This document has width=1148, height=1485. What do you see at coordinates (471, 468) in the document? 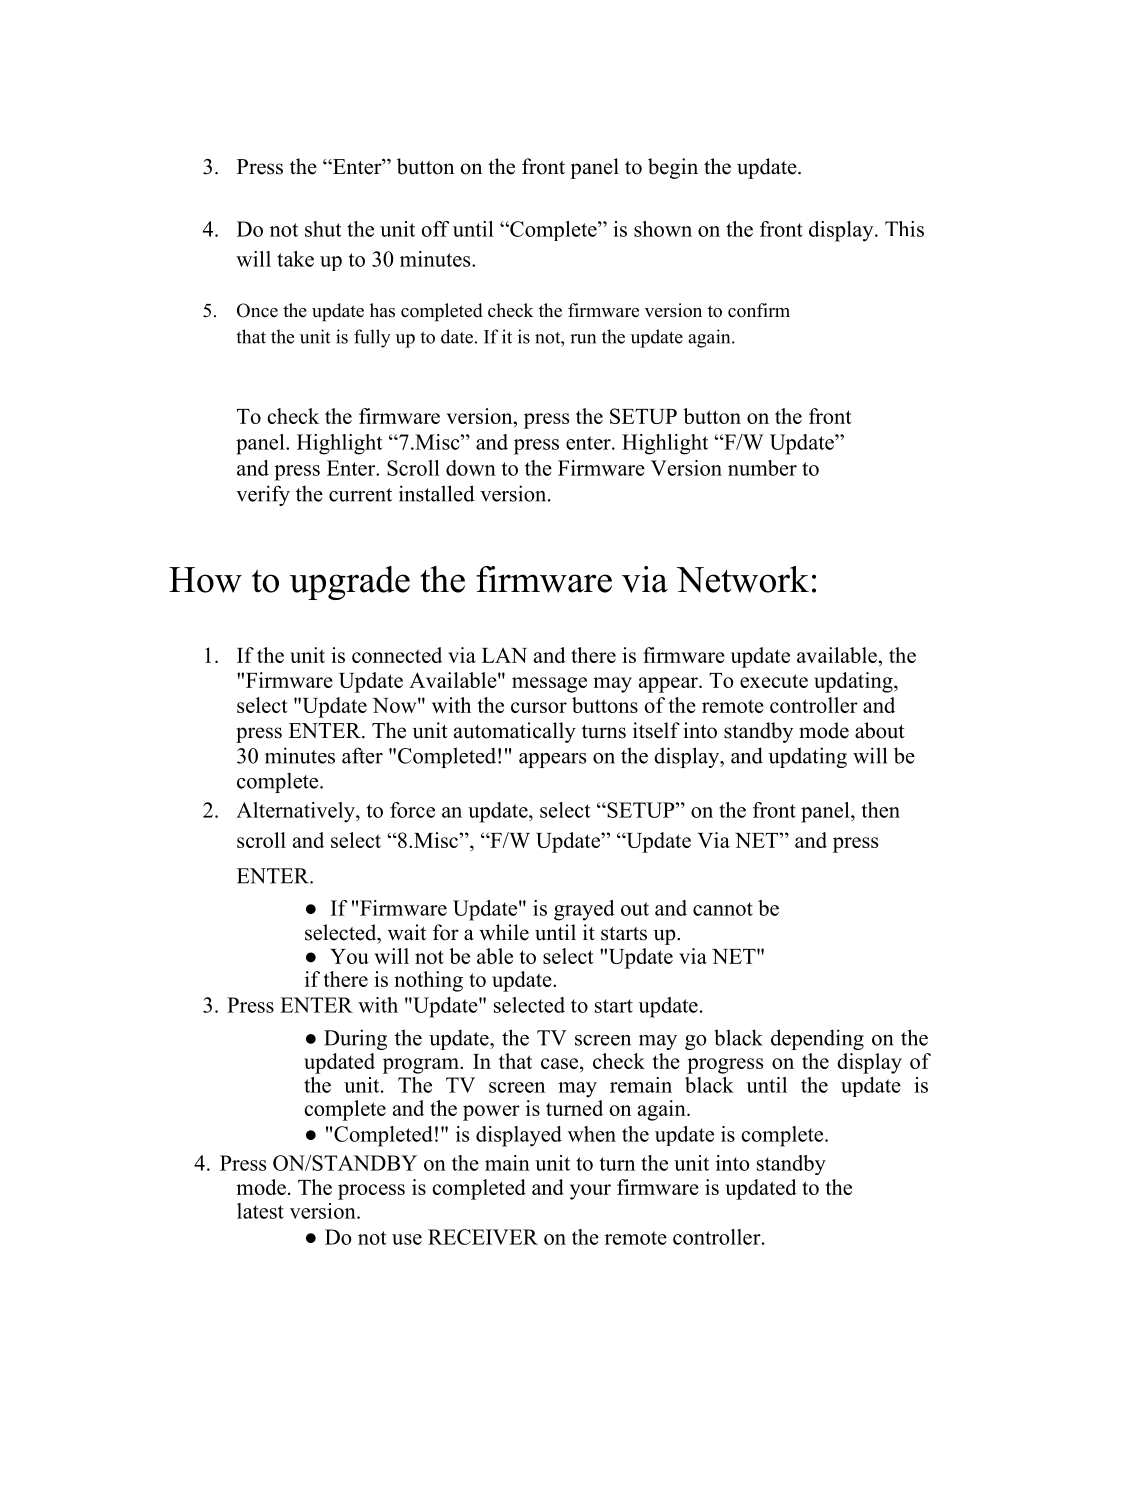
I see `down` at bounding box center [471, 468].
